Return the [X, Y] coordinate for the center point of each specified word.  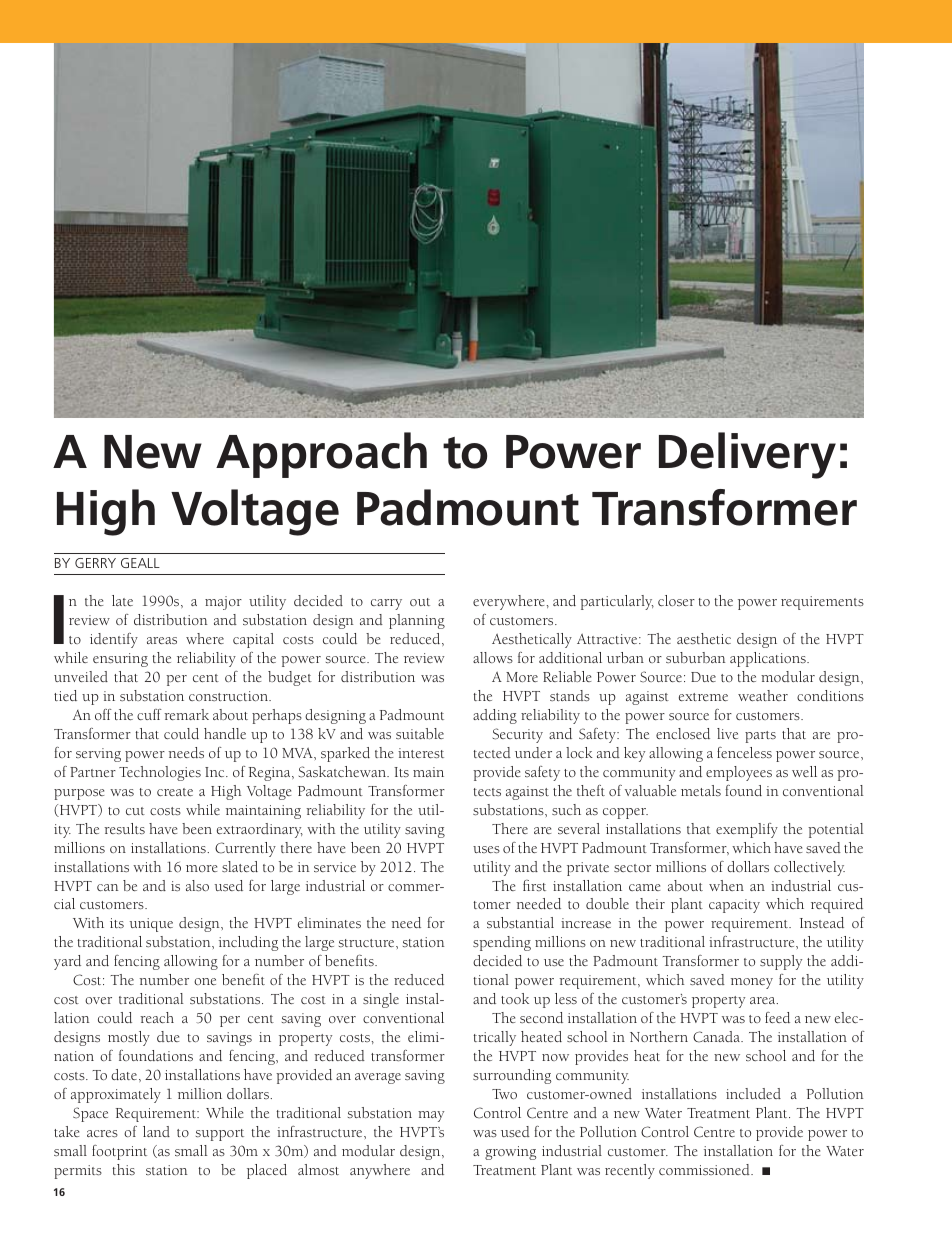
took [515, 998]
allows [493, 657]
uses [486, 849]
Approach [321, 455]
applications [769, 659]
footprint [119, 1152]
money [752, 983]
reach [157, 1017]
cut [135, 811]
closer [676, 600]
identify [114, 640]
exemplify [747, 830]
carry [386, 604]
